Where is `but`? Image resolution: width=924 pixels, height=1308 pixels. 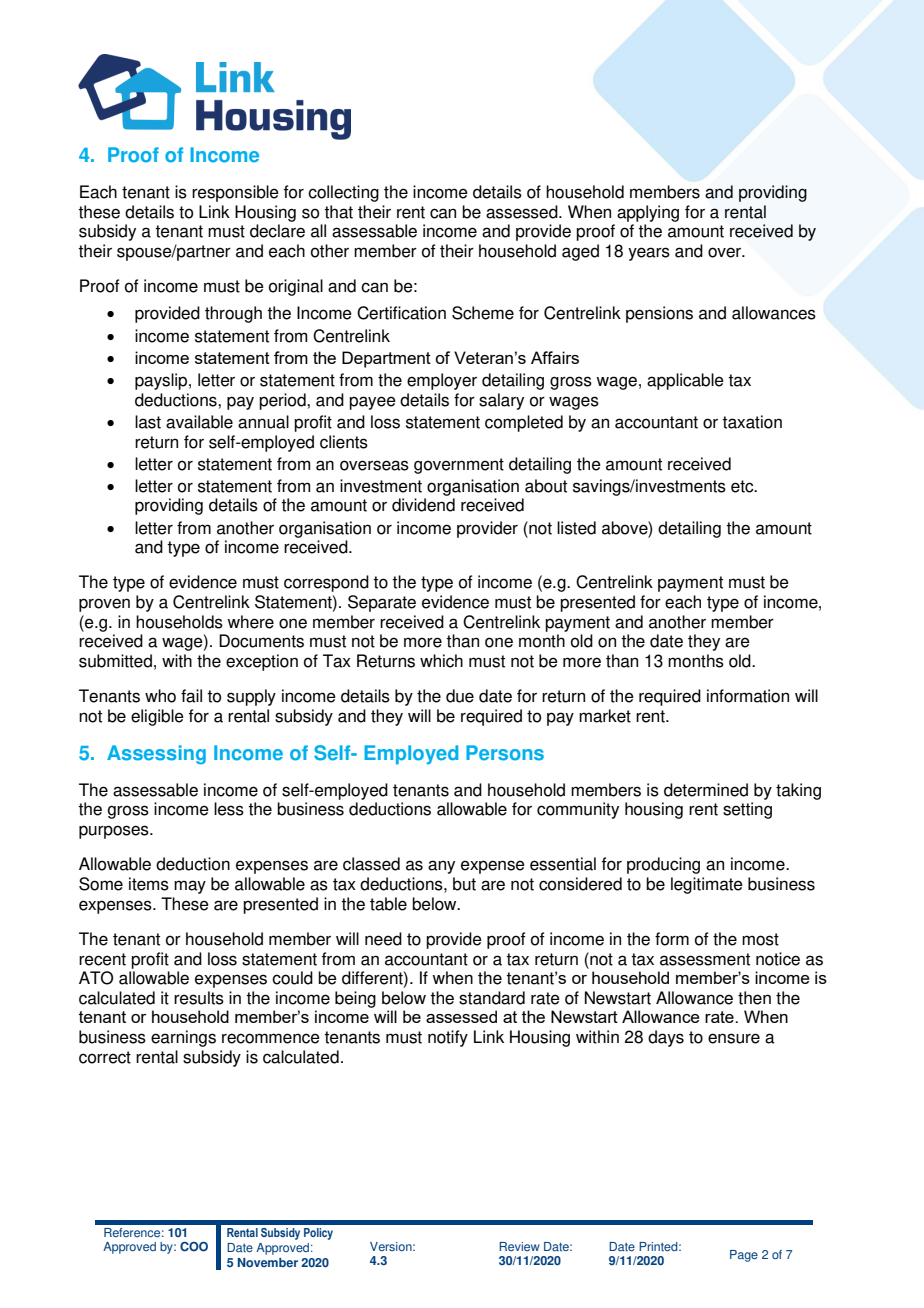 but is located at coordinates (464, 884).
